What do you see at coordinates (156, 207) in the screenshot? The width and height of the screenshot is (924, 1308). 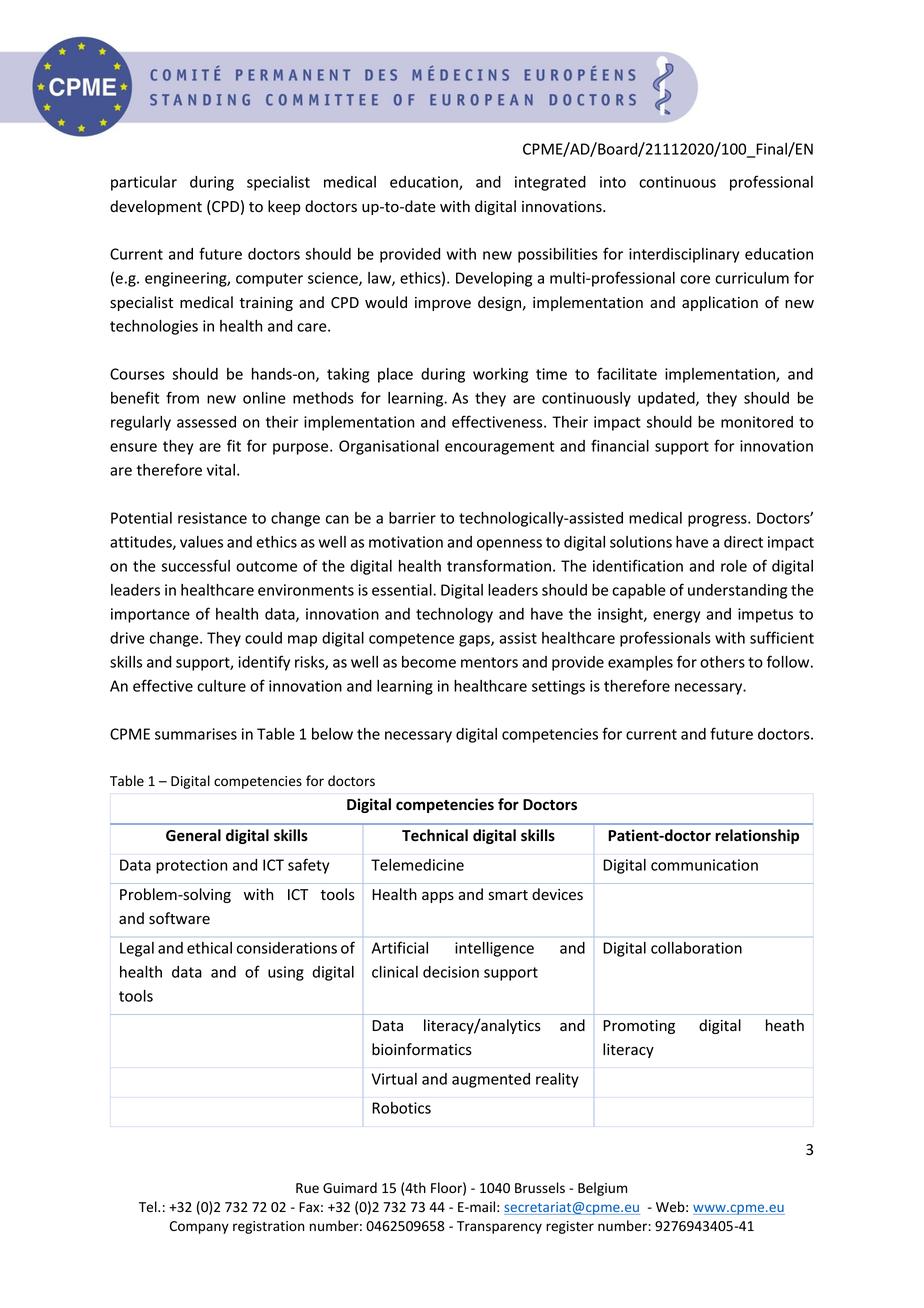 I see `development` at bounding box center [156, 207].
